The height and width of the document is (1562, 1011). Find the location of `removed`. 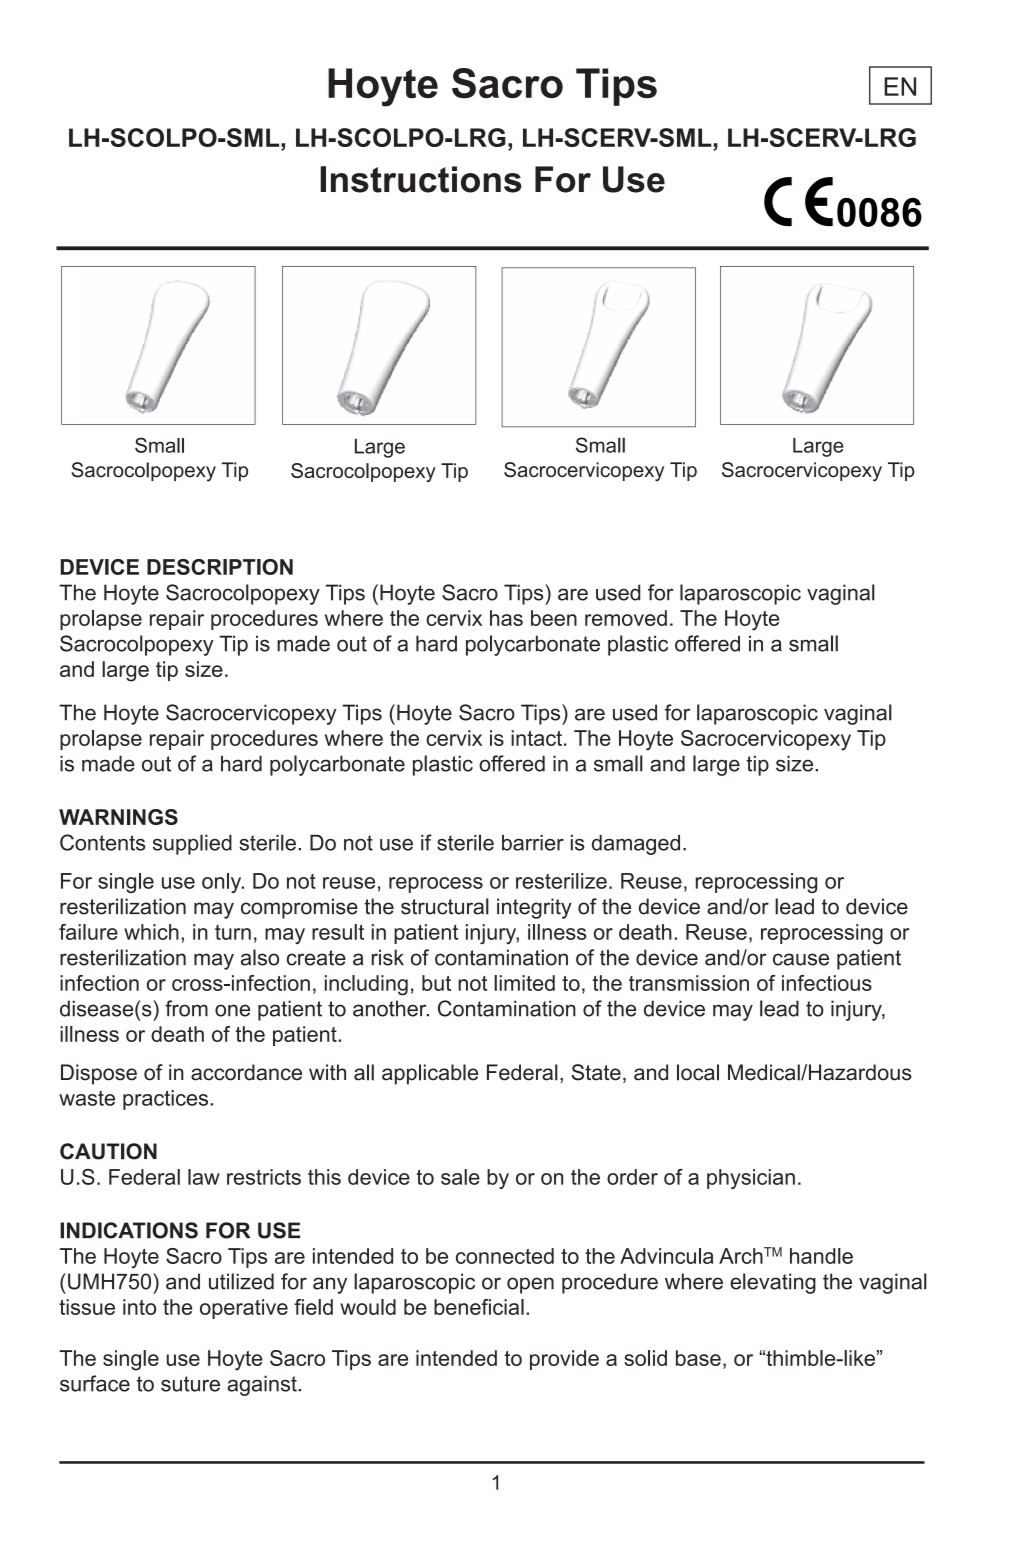

removed is located at coordinates (626, 618).
